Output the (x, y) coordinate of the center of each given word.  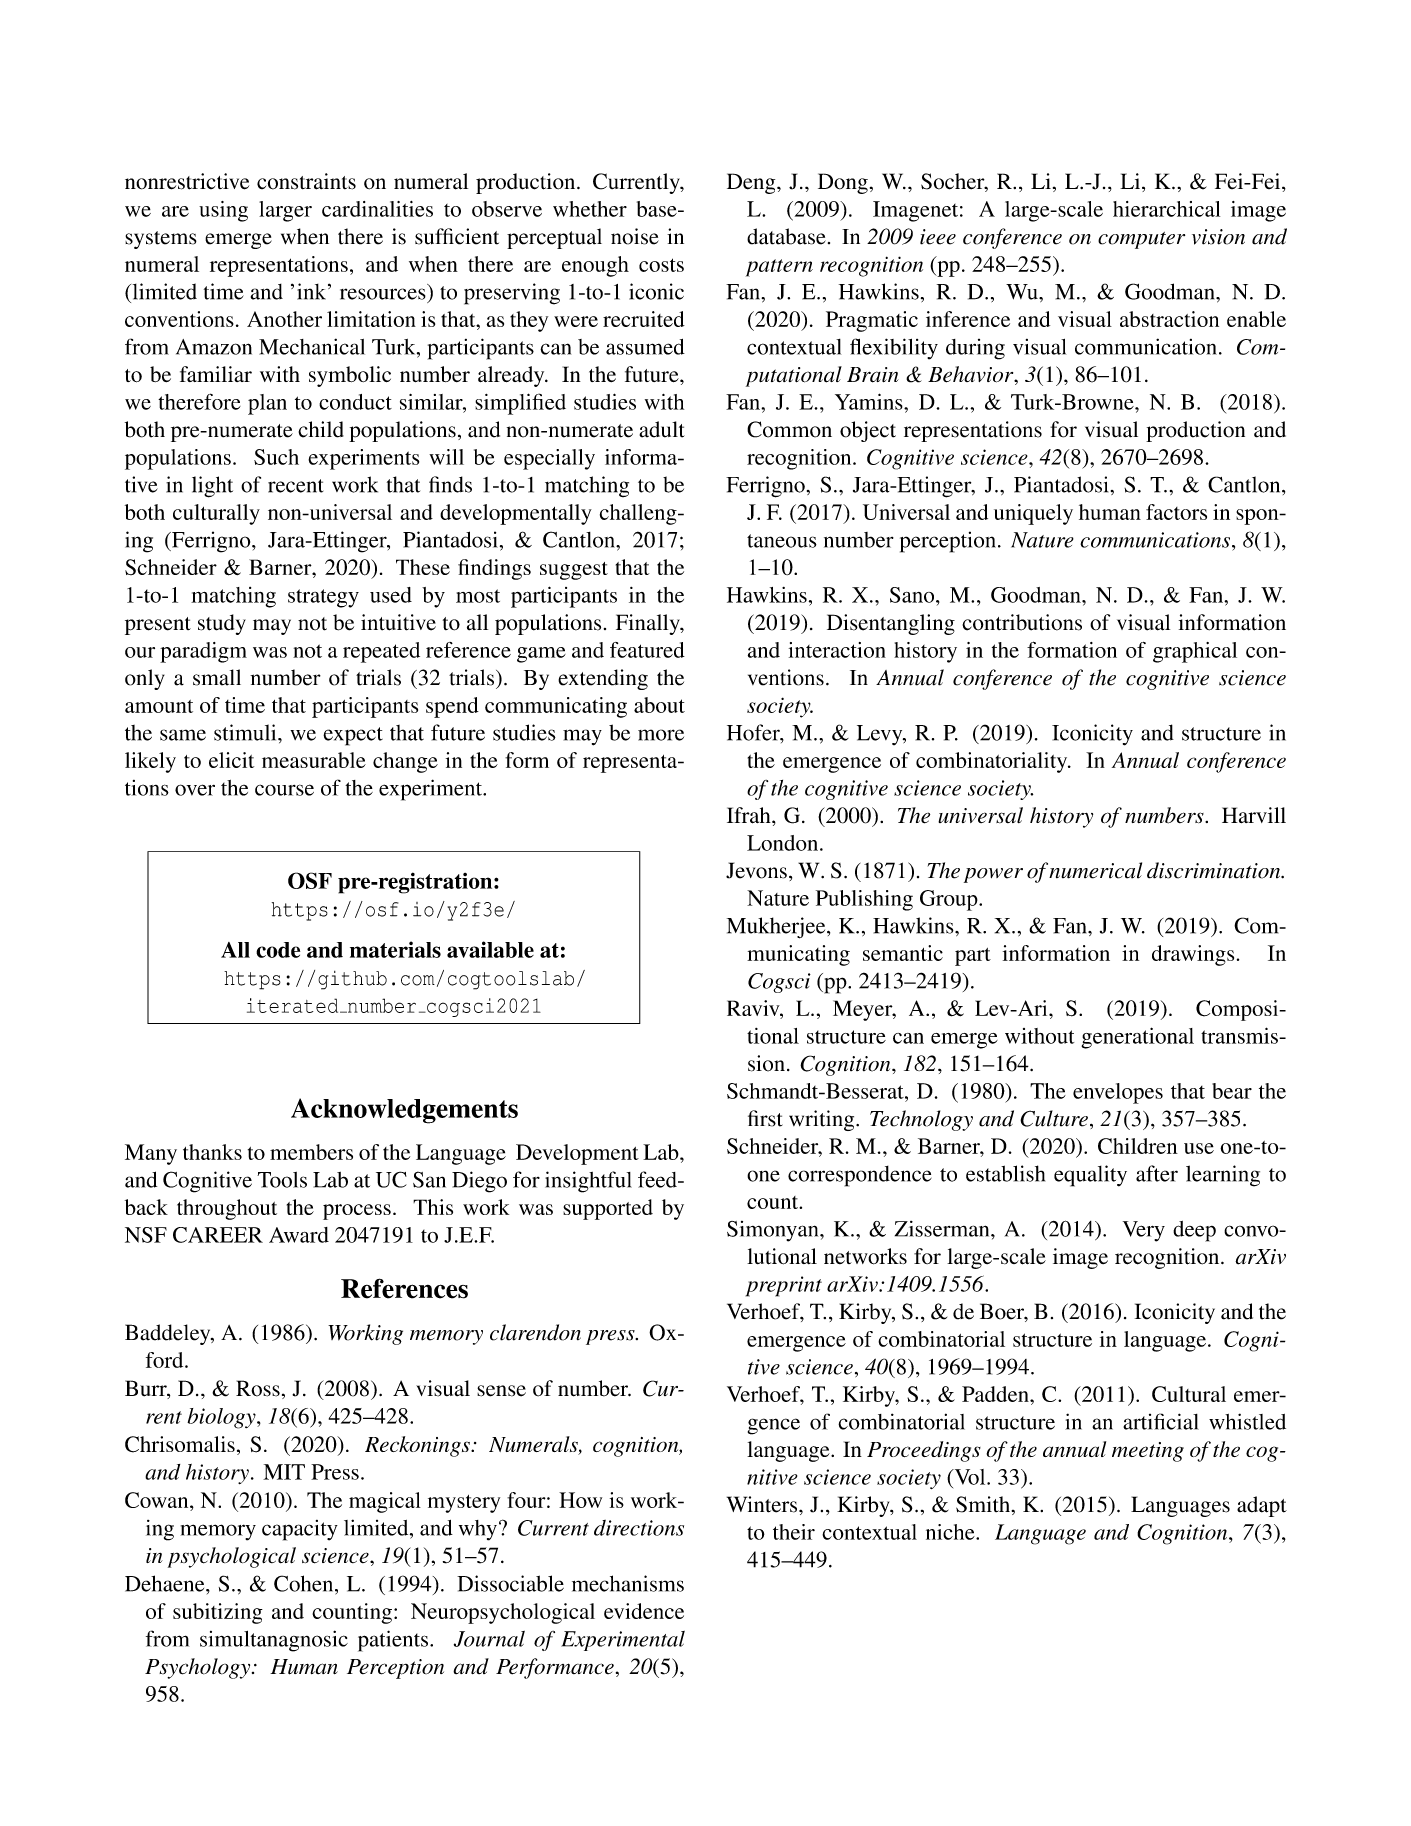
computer (1141, 240)
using (223, 211)
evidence (644, 1611)
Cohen (305, 1583)
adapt (1262, 1506)
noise (635, 236)
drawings (1193, 955)
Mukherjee (777, 928)
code (278, 950)
